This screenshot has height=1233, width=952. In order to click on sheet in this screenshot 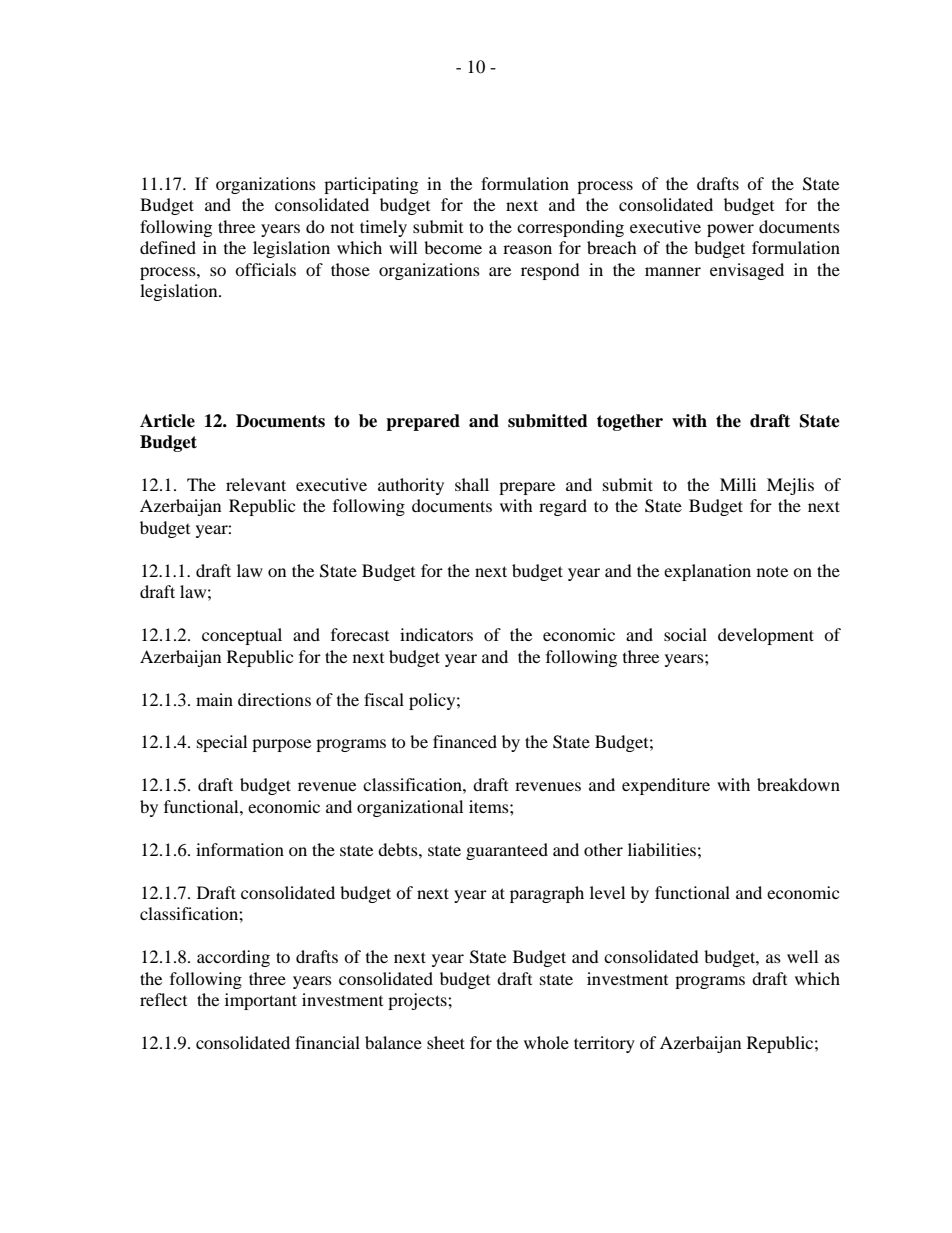, I will do `click(446, 1042)`.
